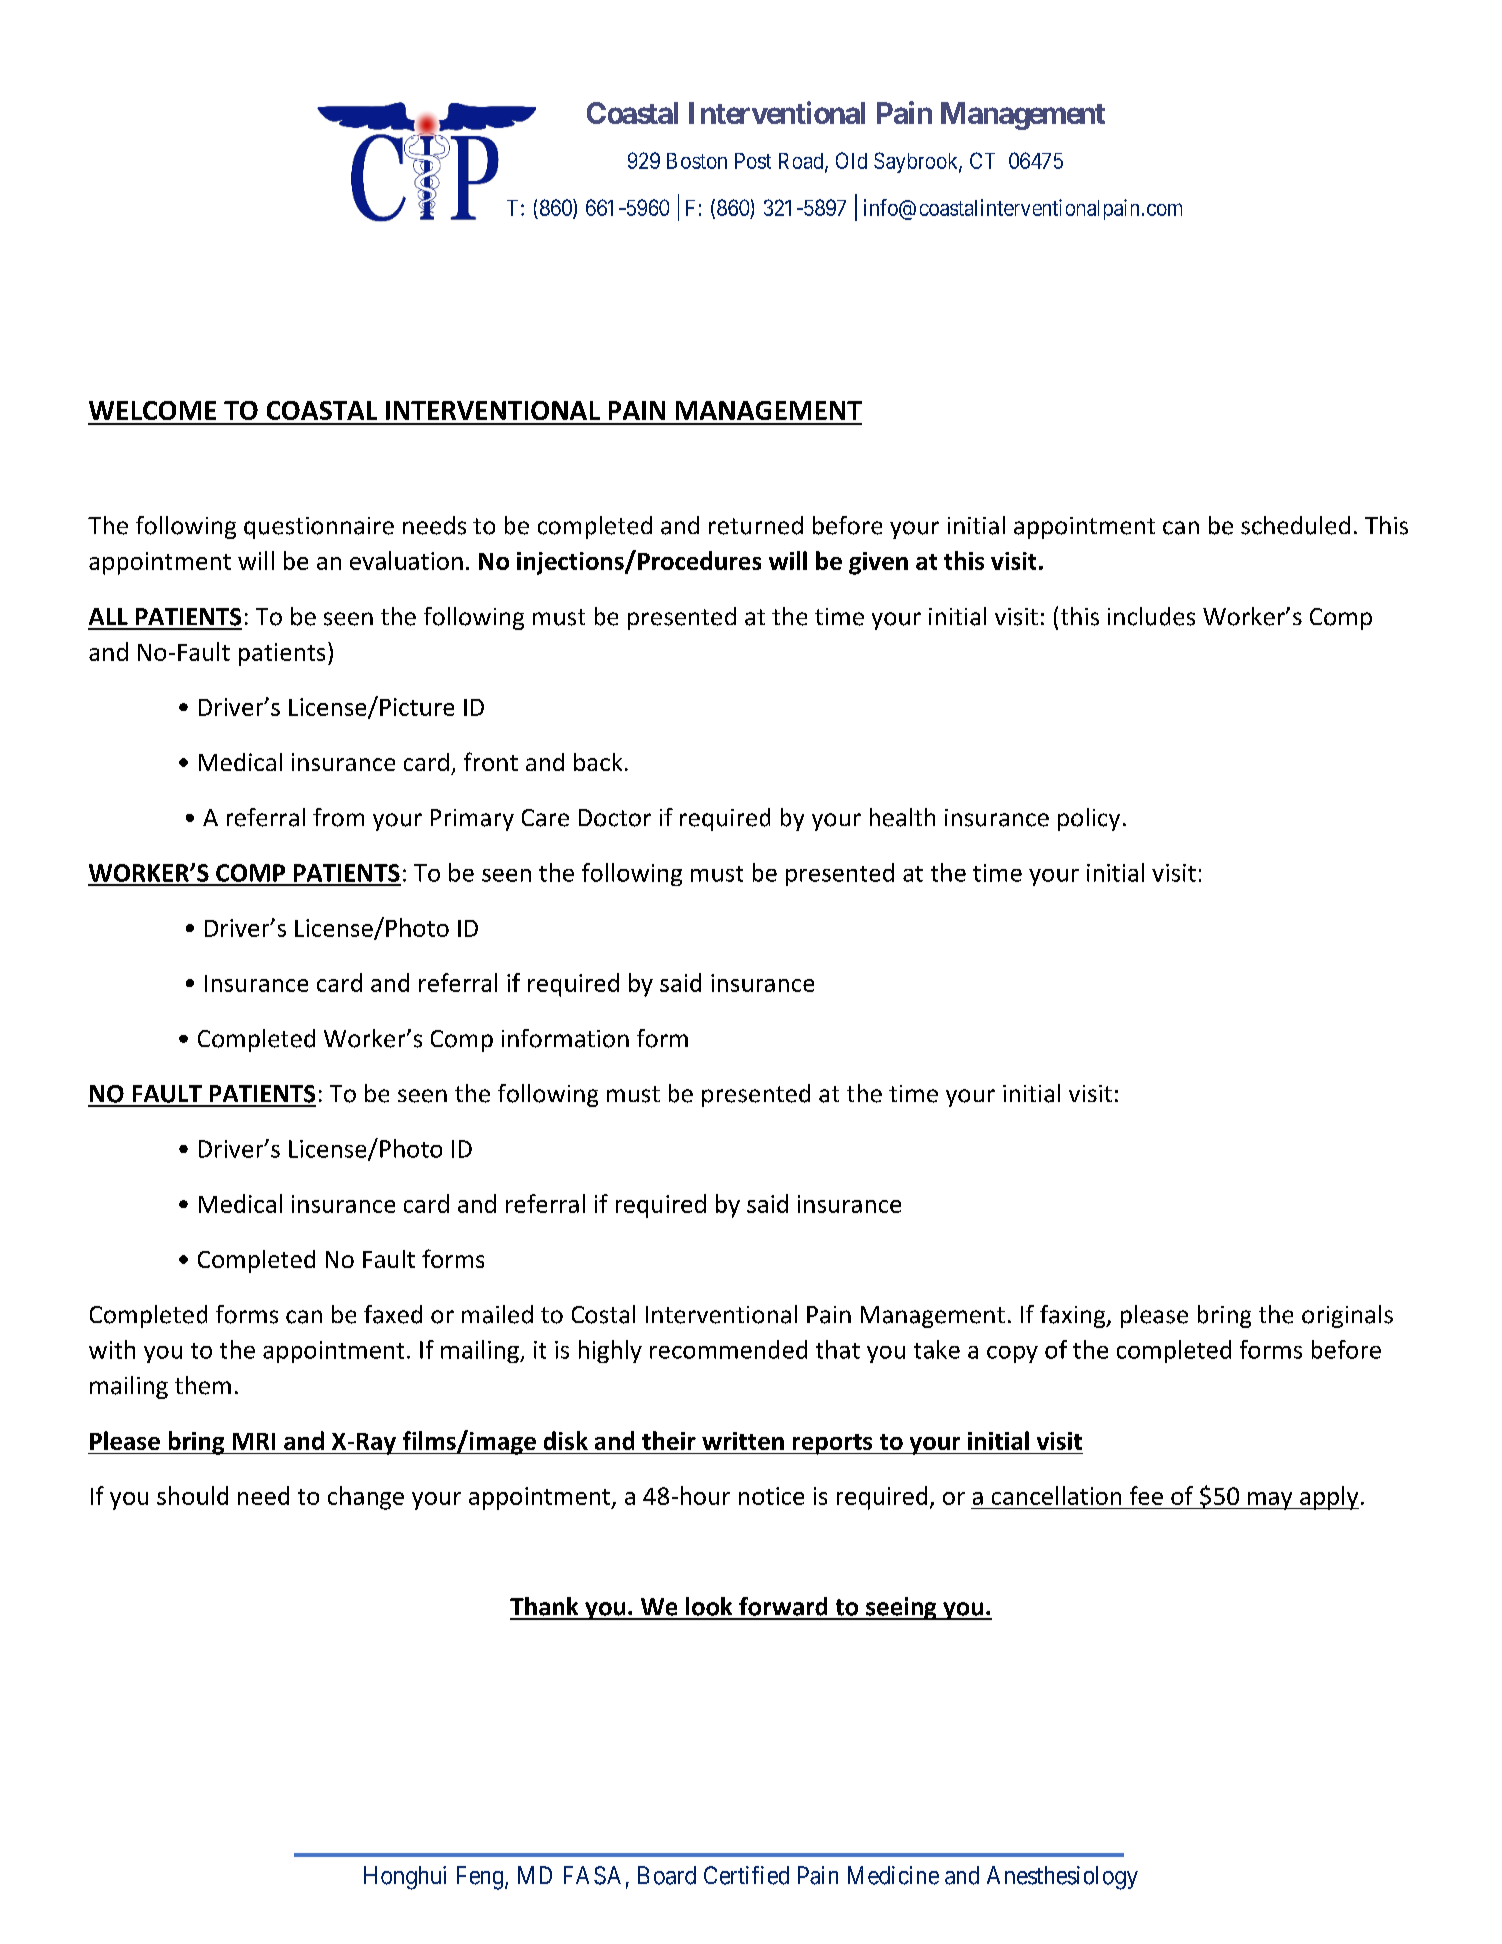 This image has width=1502, height=1944. I want to click on scheduled, so click(1295, 525).
